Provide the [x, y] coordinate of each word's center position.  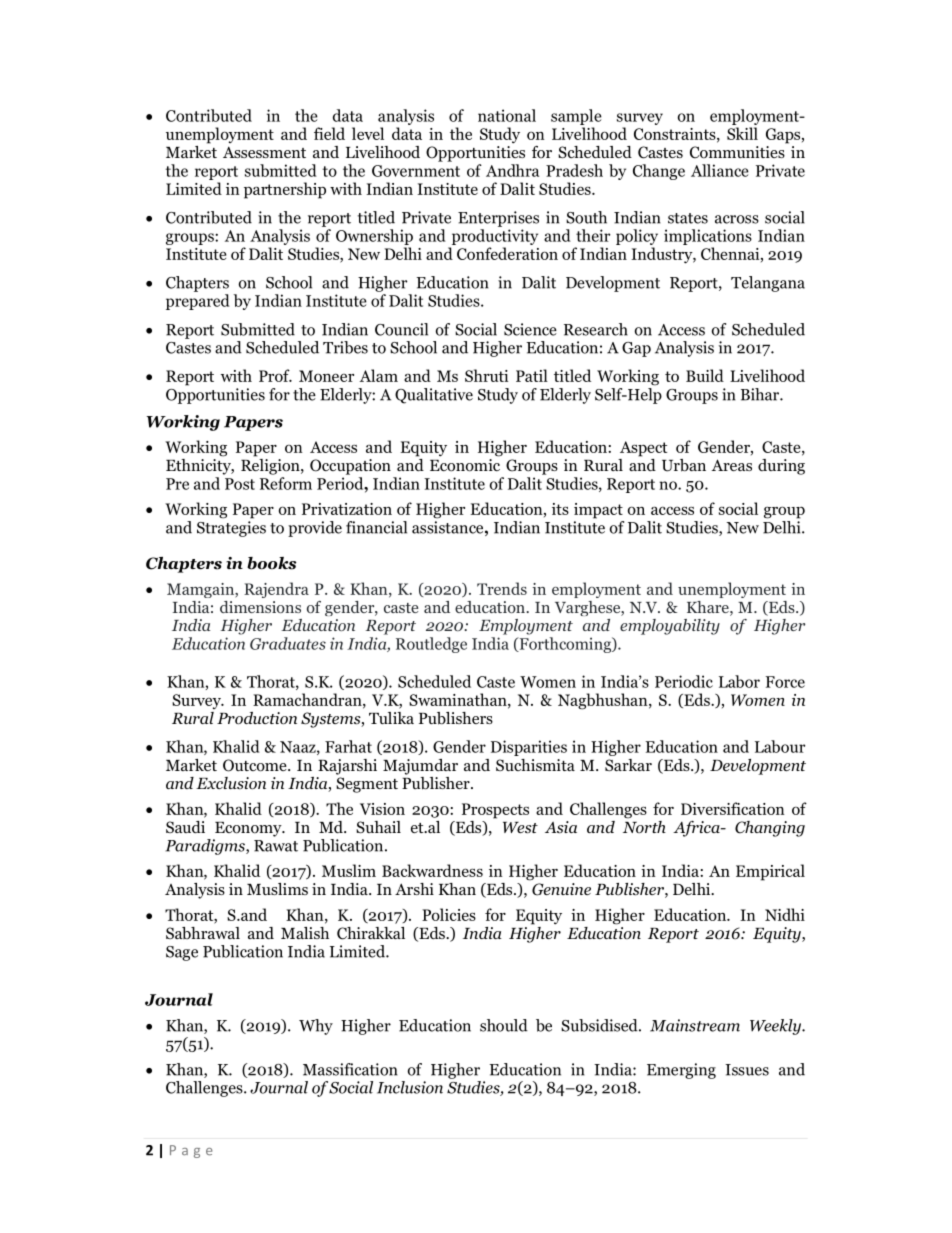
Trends [502, 588]
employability [670, 627]
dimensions [260, 607]
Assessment [264, 152]
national [507, 115]
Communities [738, 151]
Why [316, 1027]
